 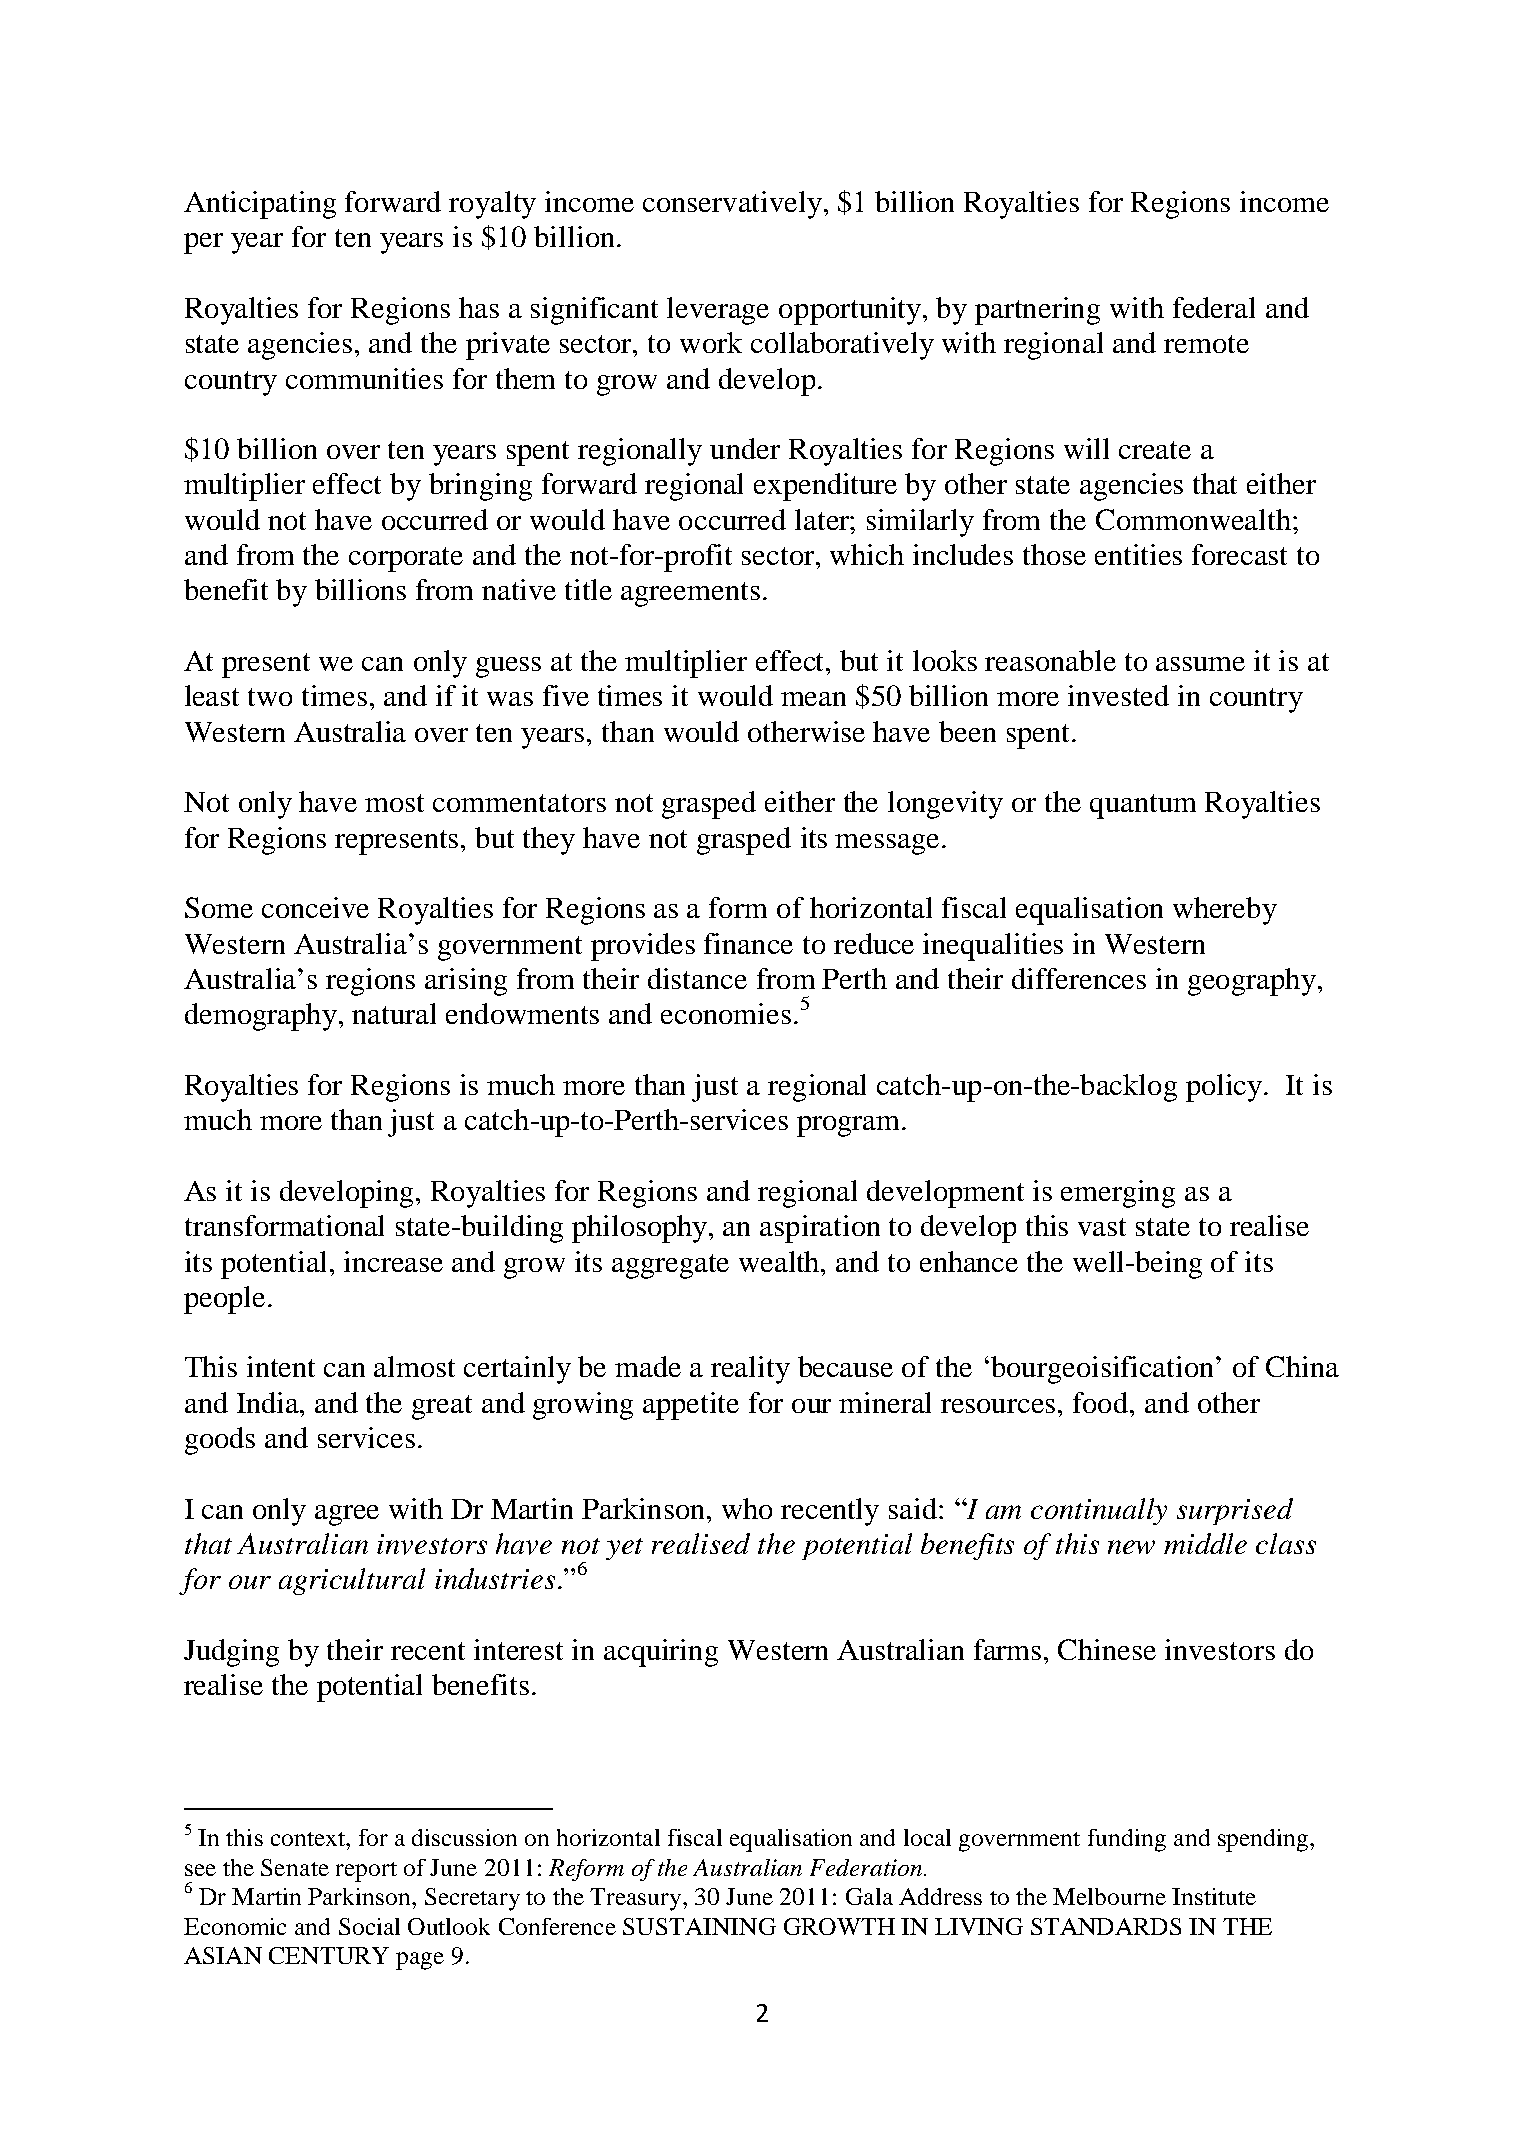 I want to click on conservatively, so click(x=734, y=205).
